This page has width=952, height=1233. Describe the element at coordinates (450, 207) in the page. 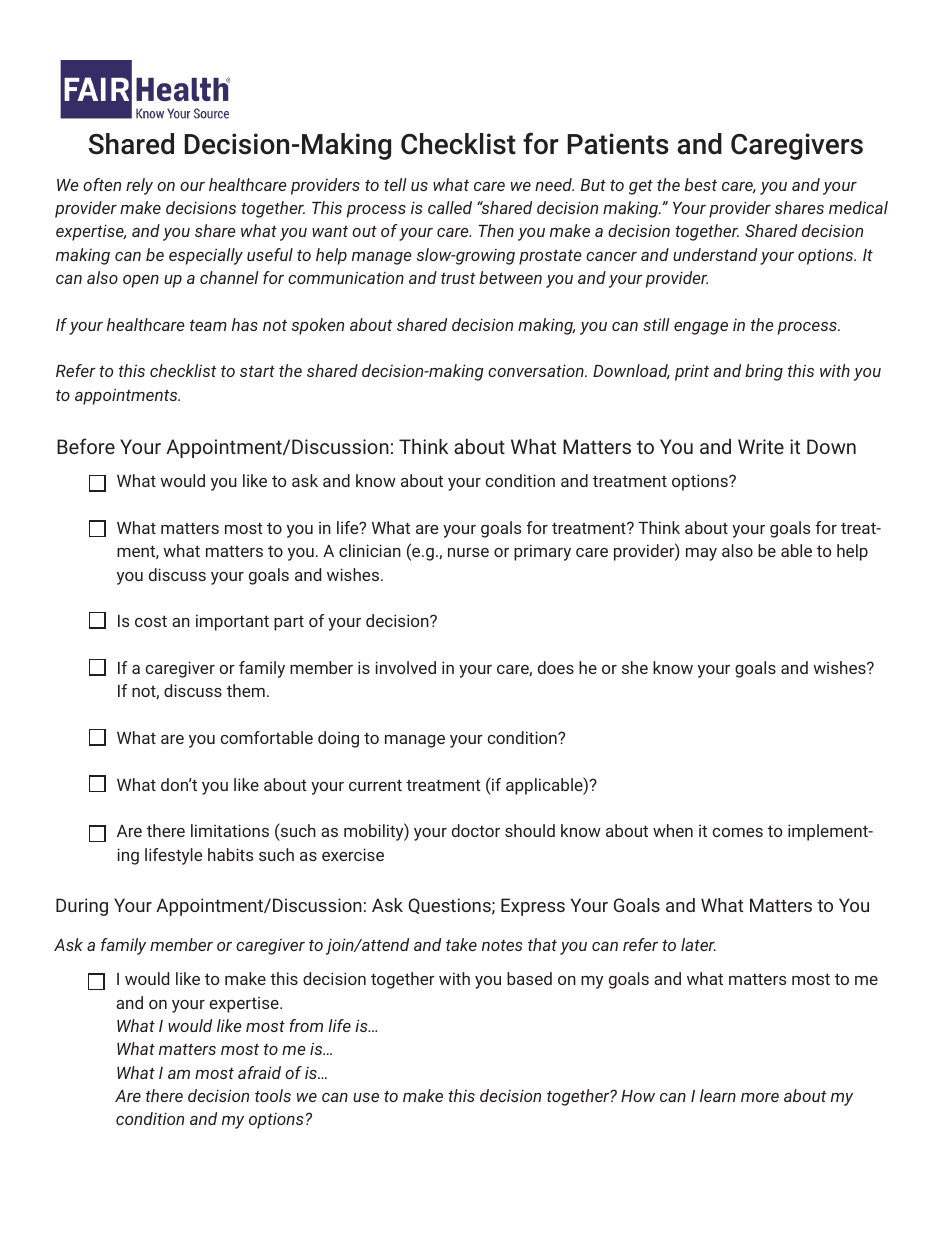

I see `called` at that location.
